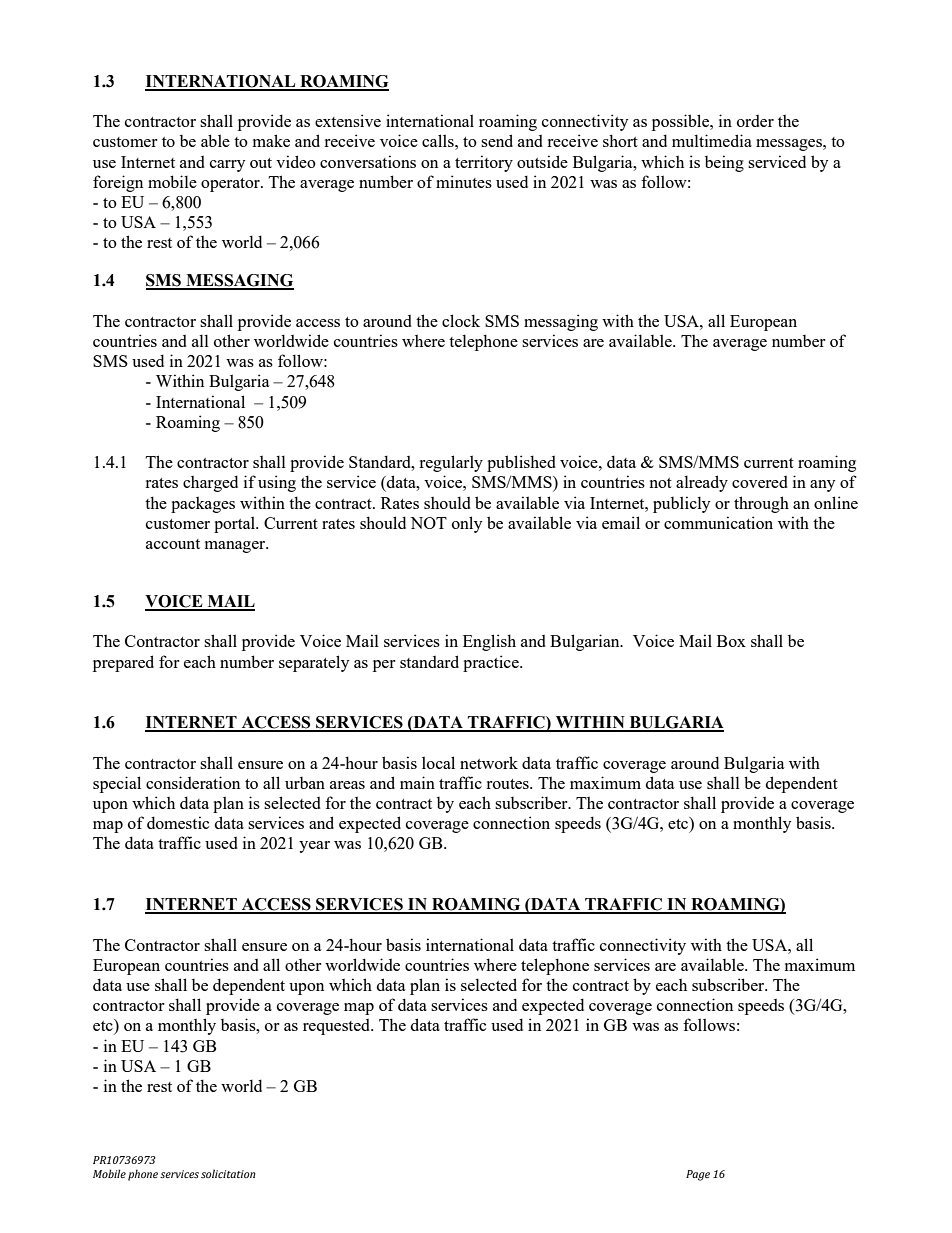 The width and height of the screenshot is (952, 1233). What do you see at coordinates (227, 166) in the screenshot?
I see `carry` at bounding box center [227, 166].
